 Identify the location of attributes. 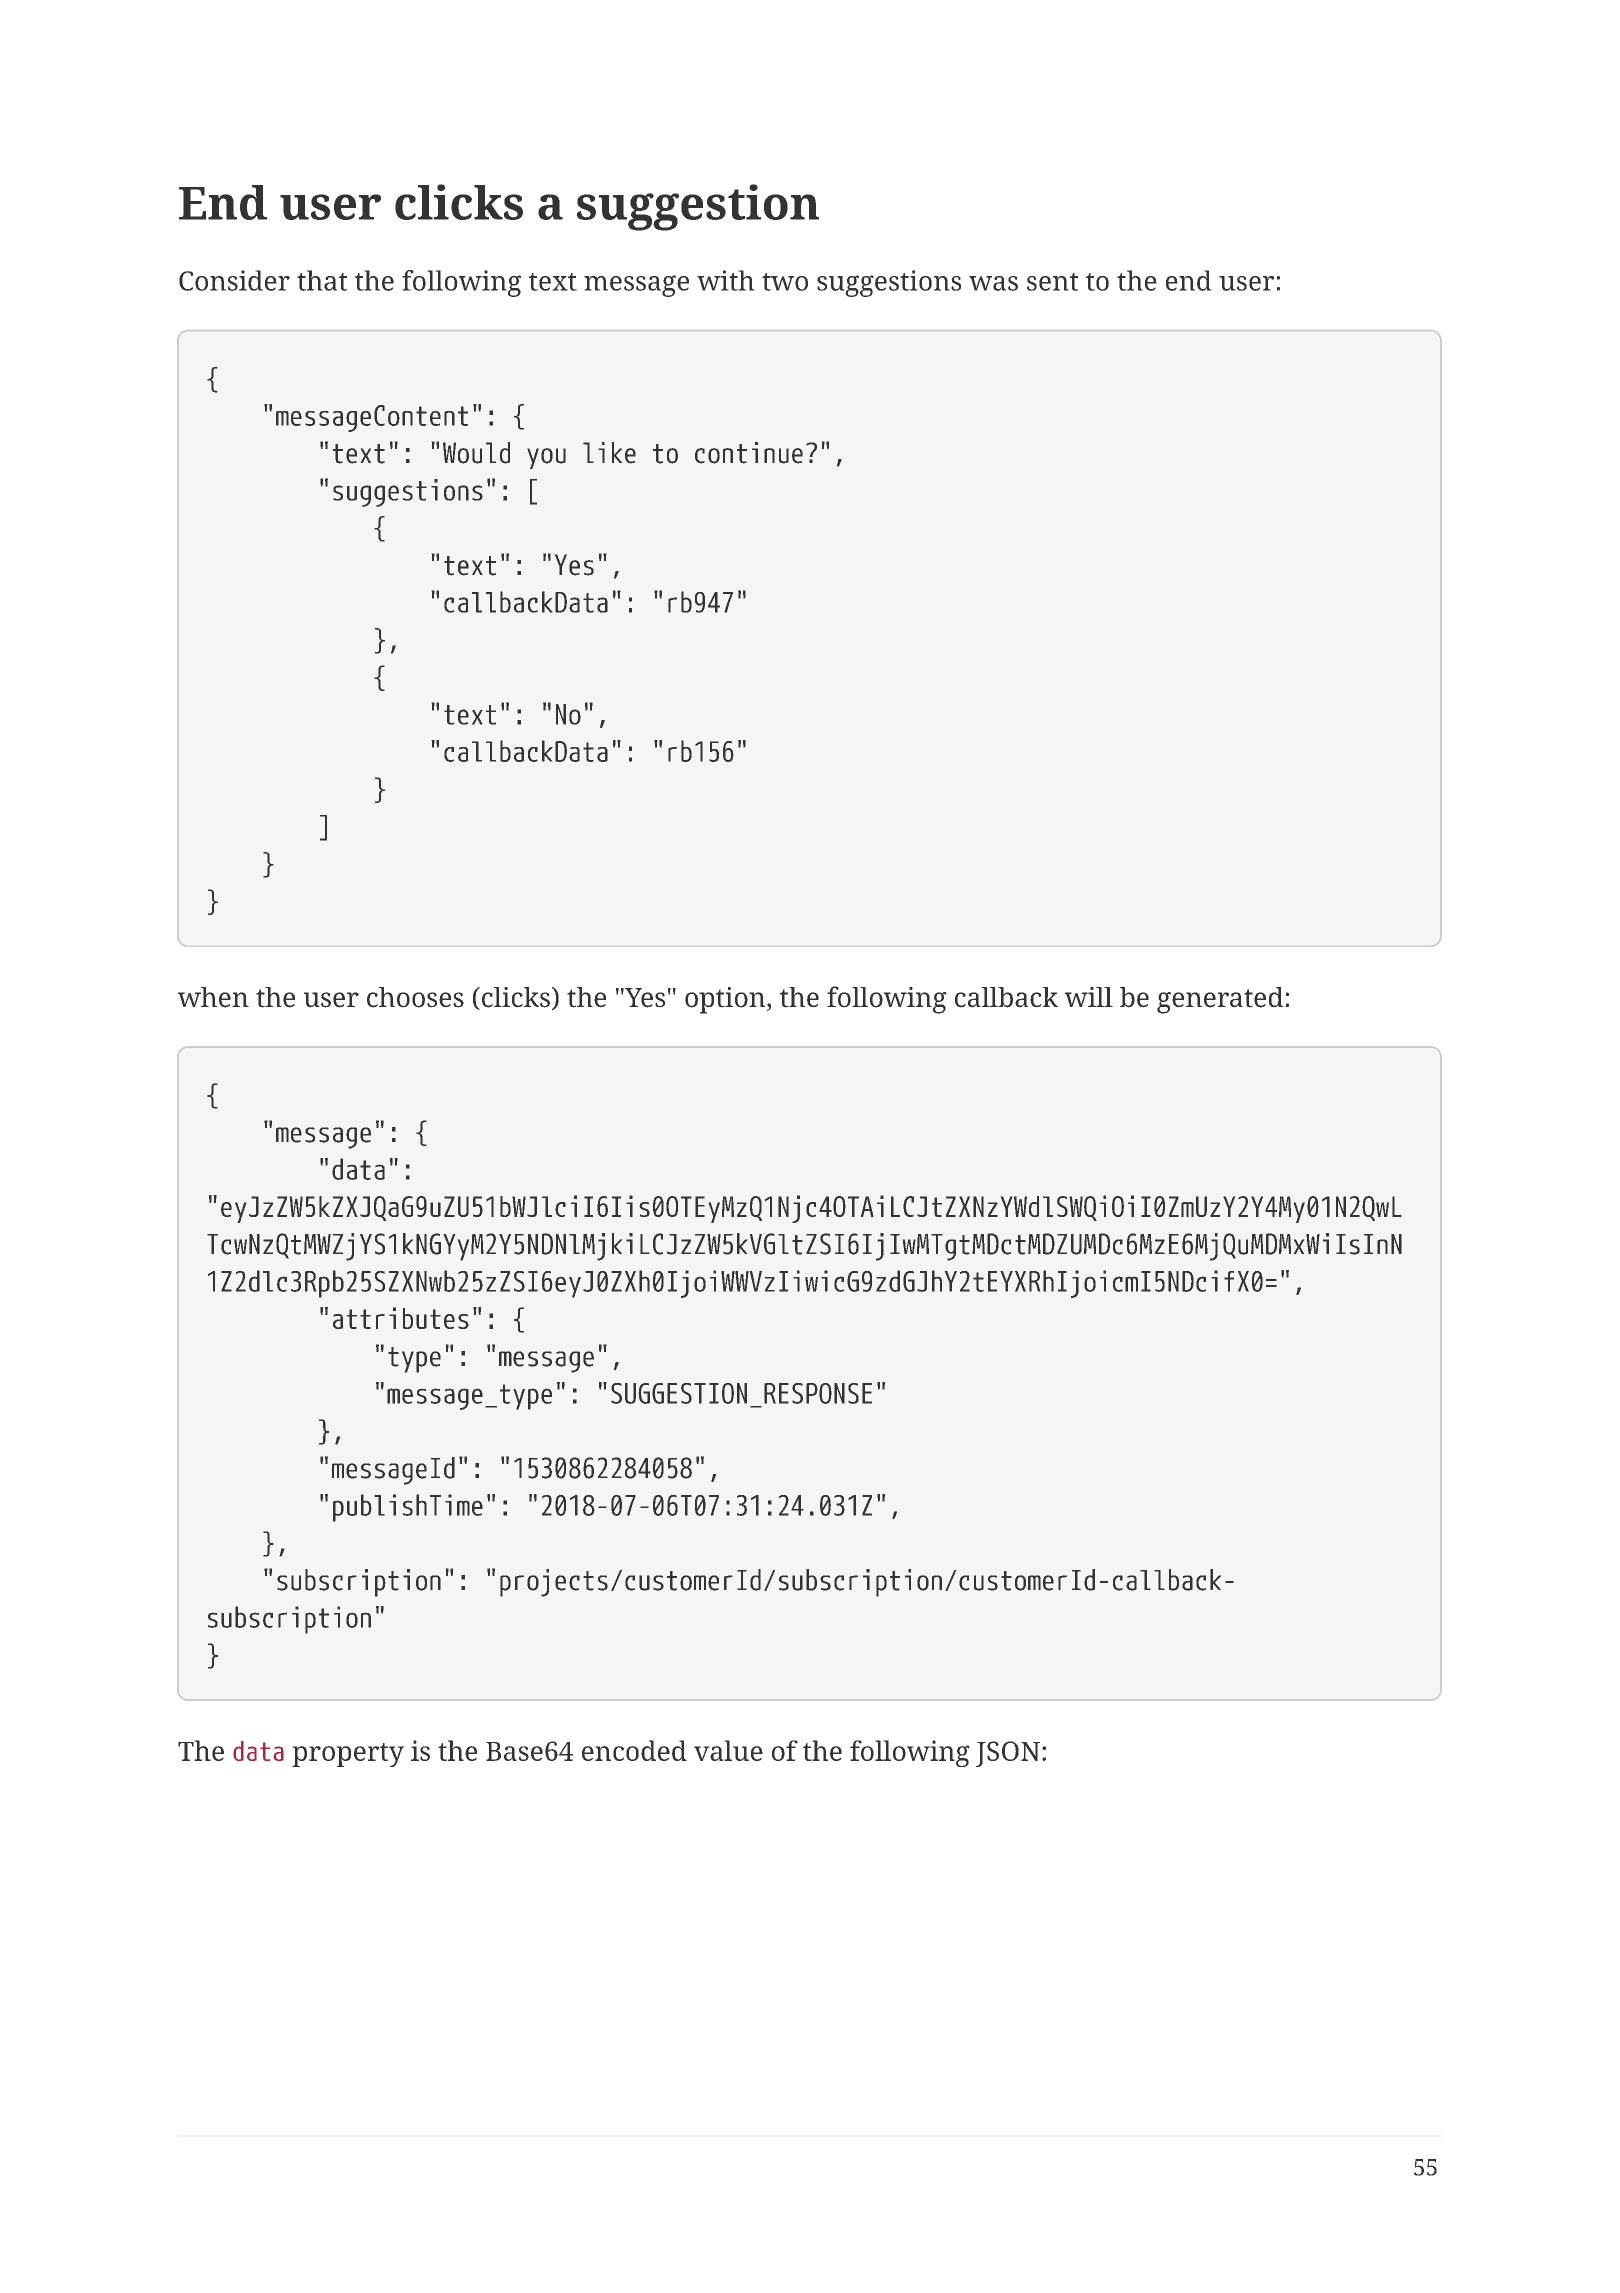
(401, 1318).
